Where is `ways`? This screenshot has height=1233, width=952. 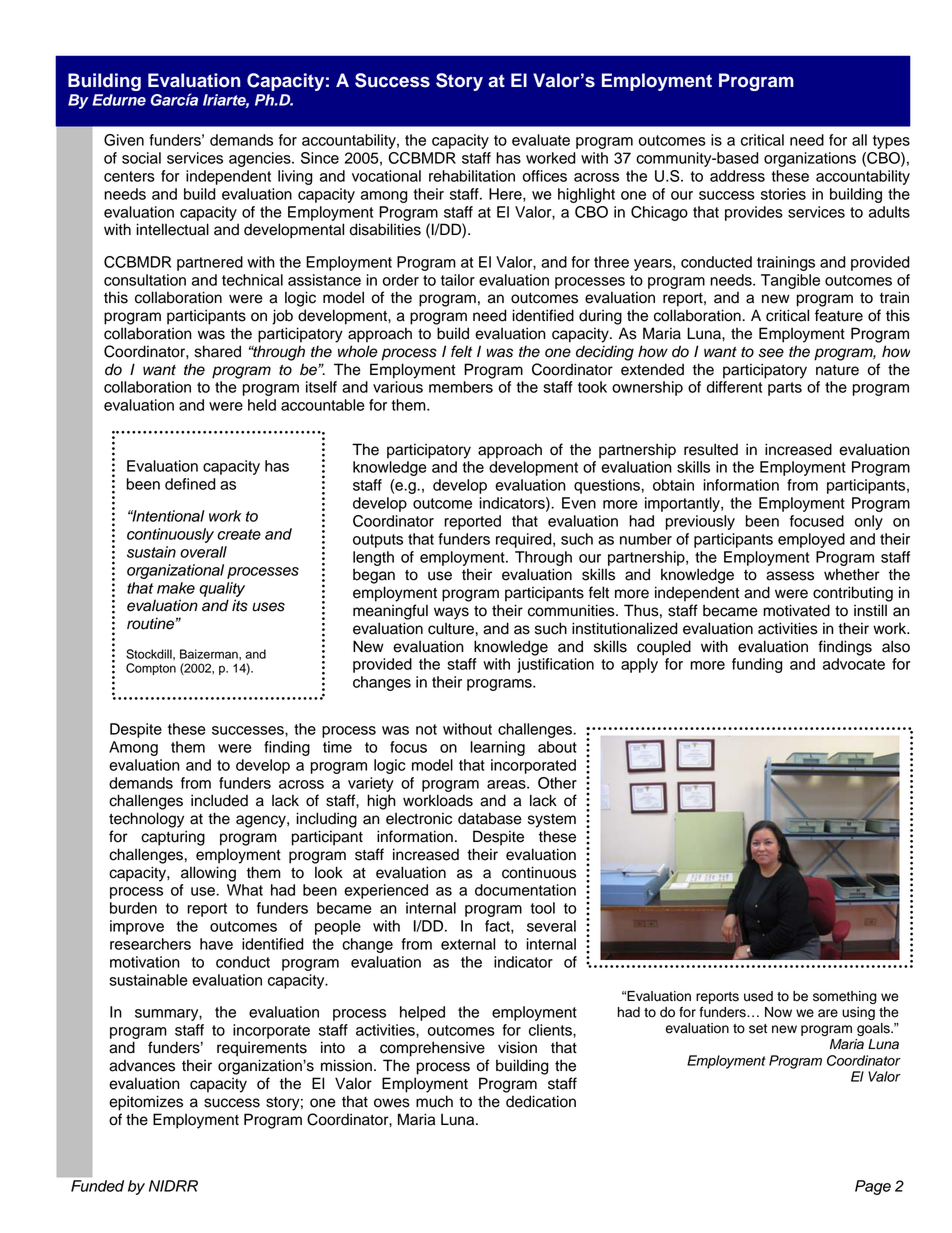
ways is located at coordinates (451, 613).
